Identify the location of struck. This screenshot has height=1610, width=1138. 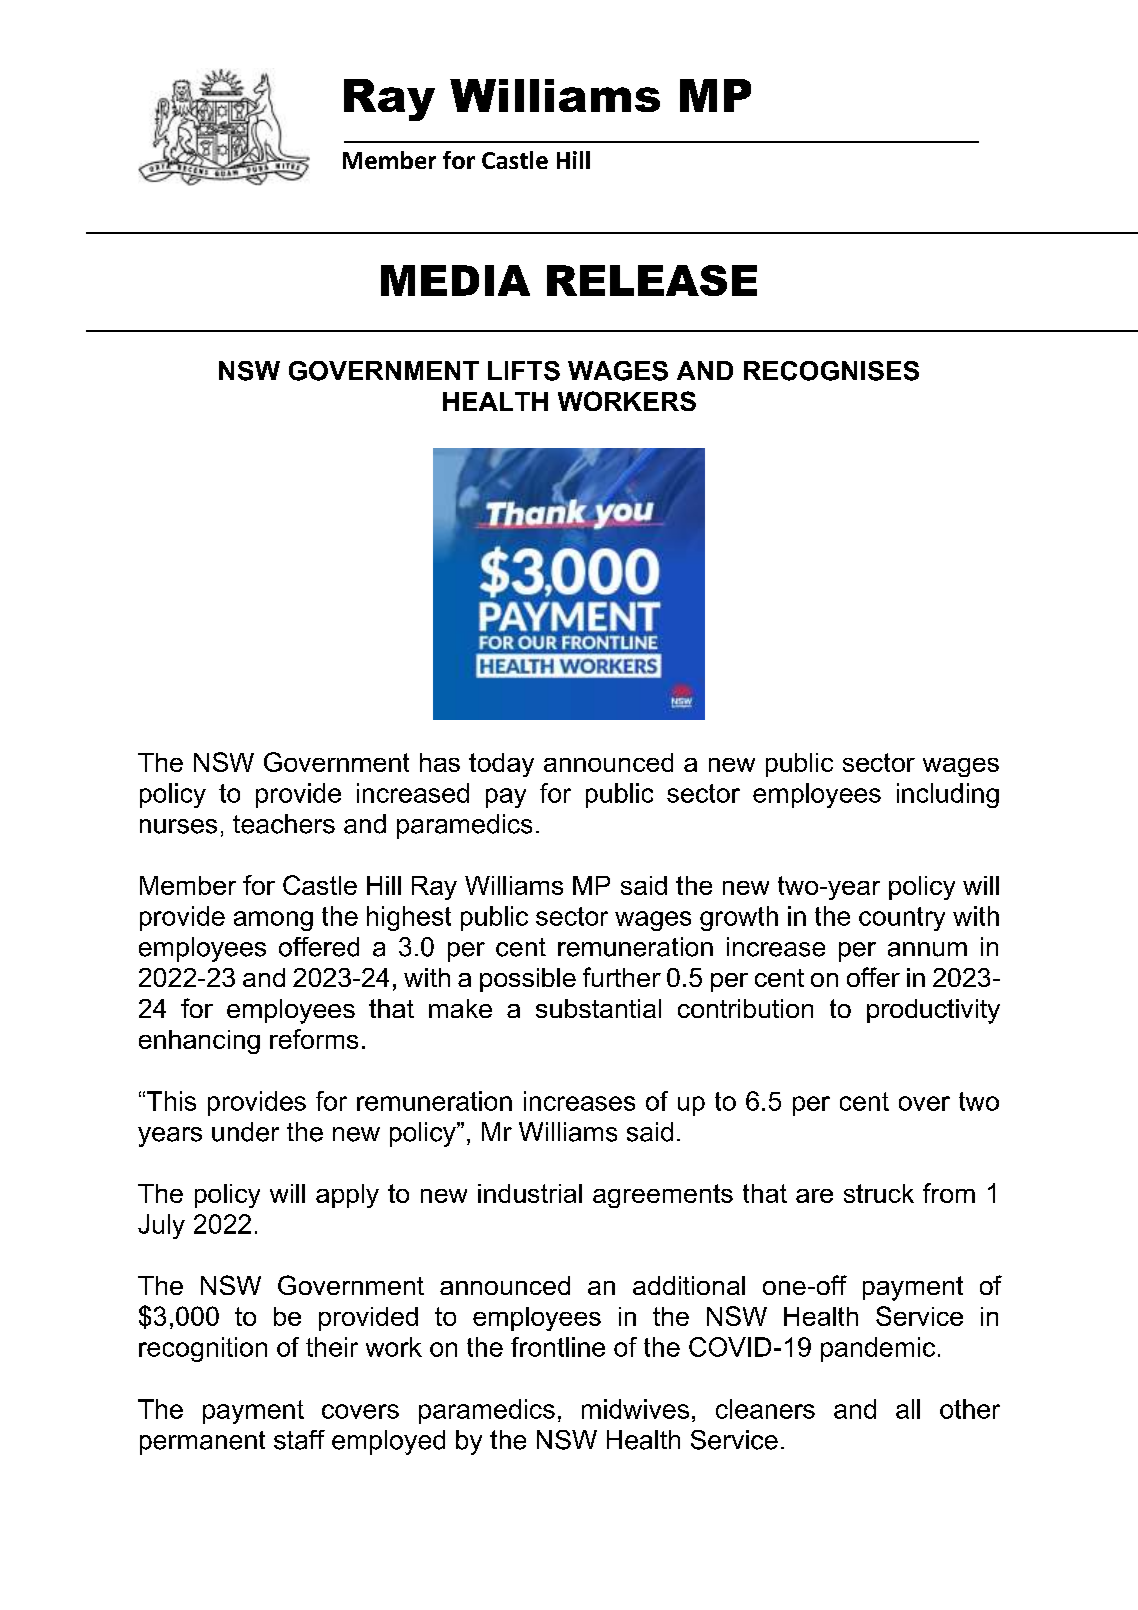
(879, 1193).
